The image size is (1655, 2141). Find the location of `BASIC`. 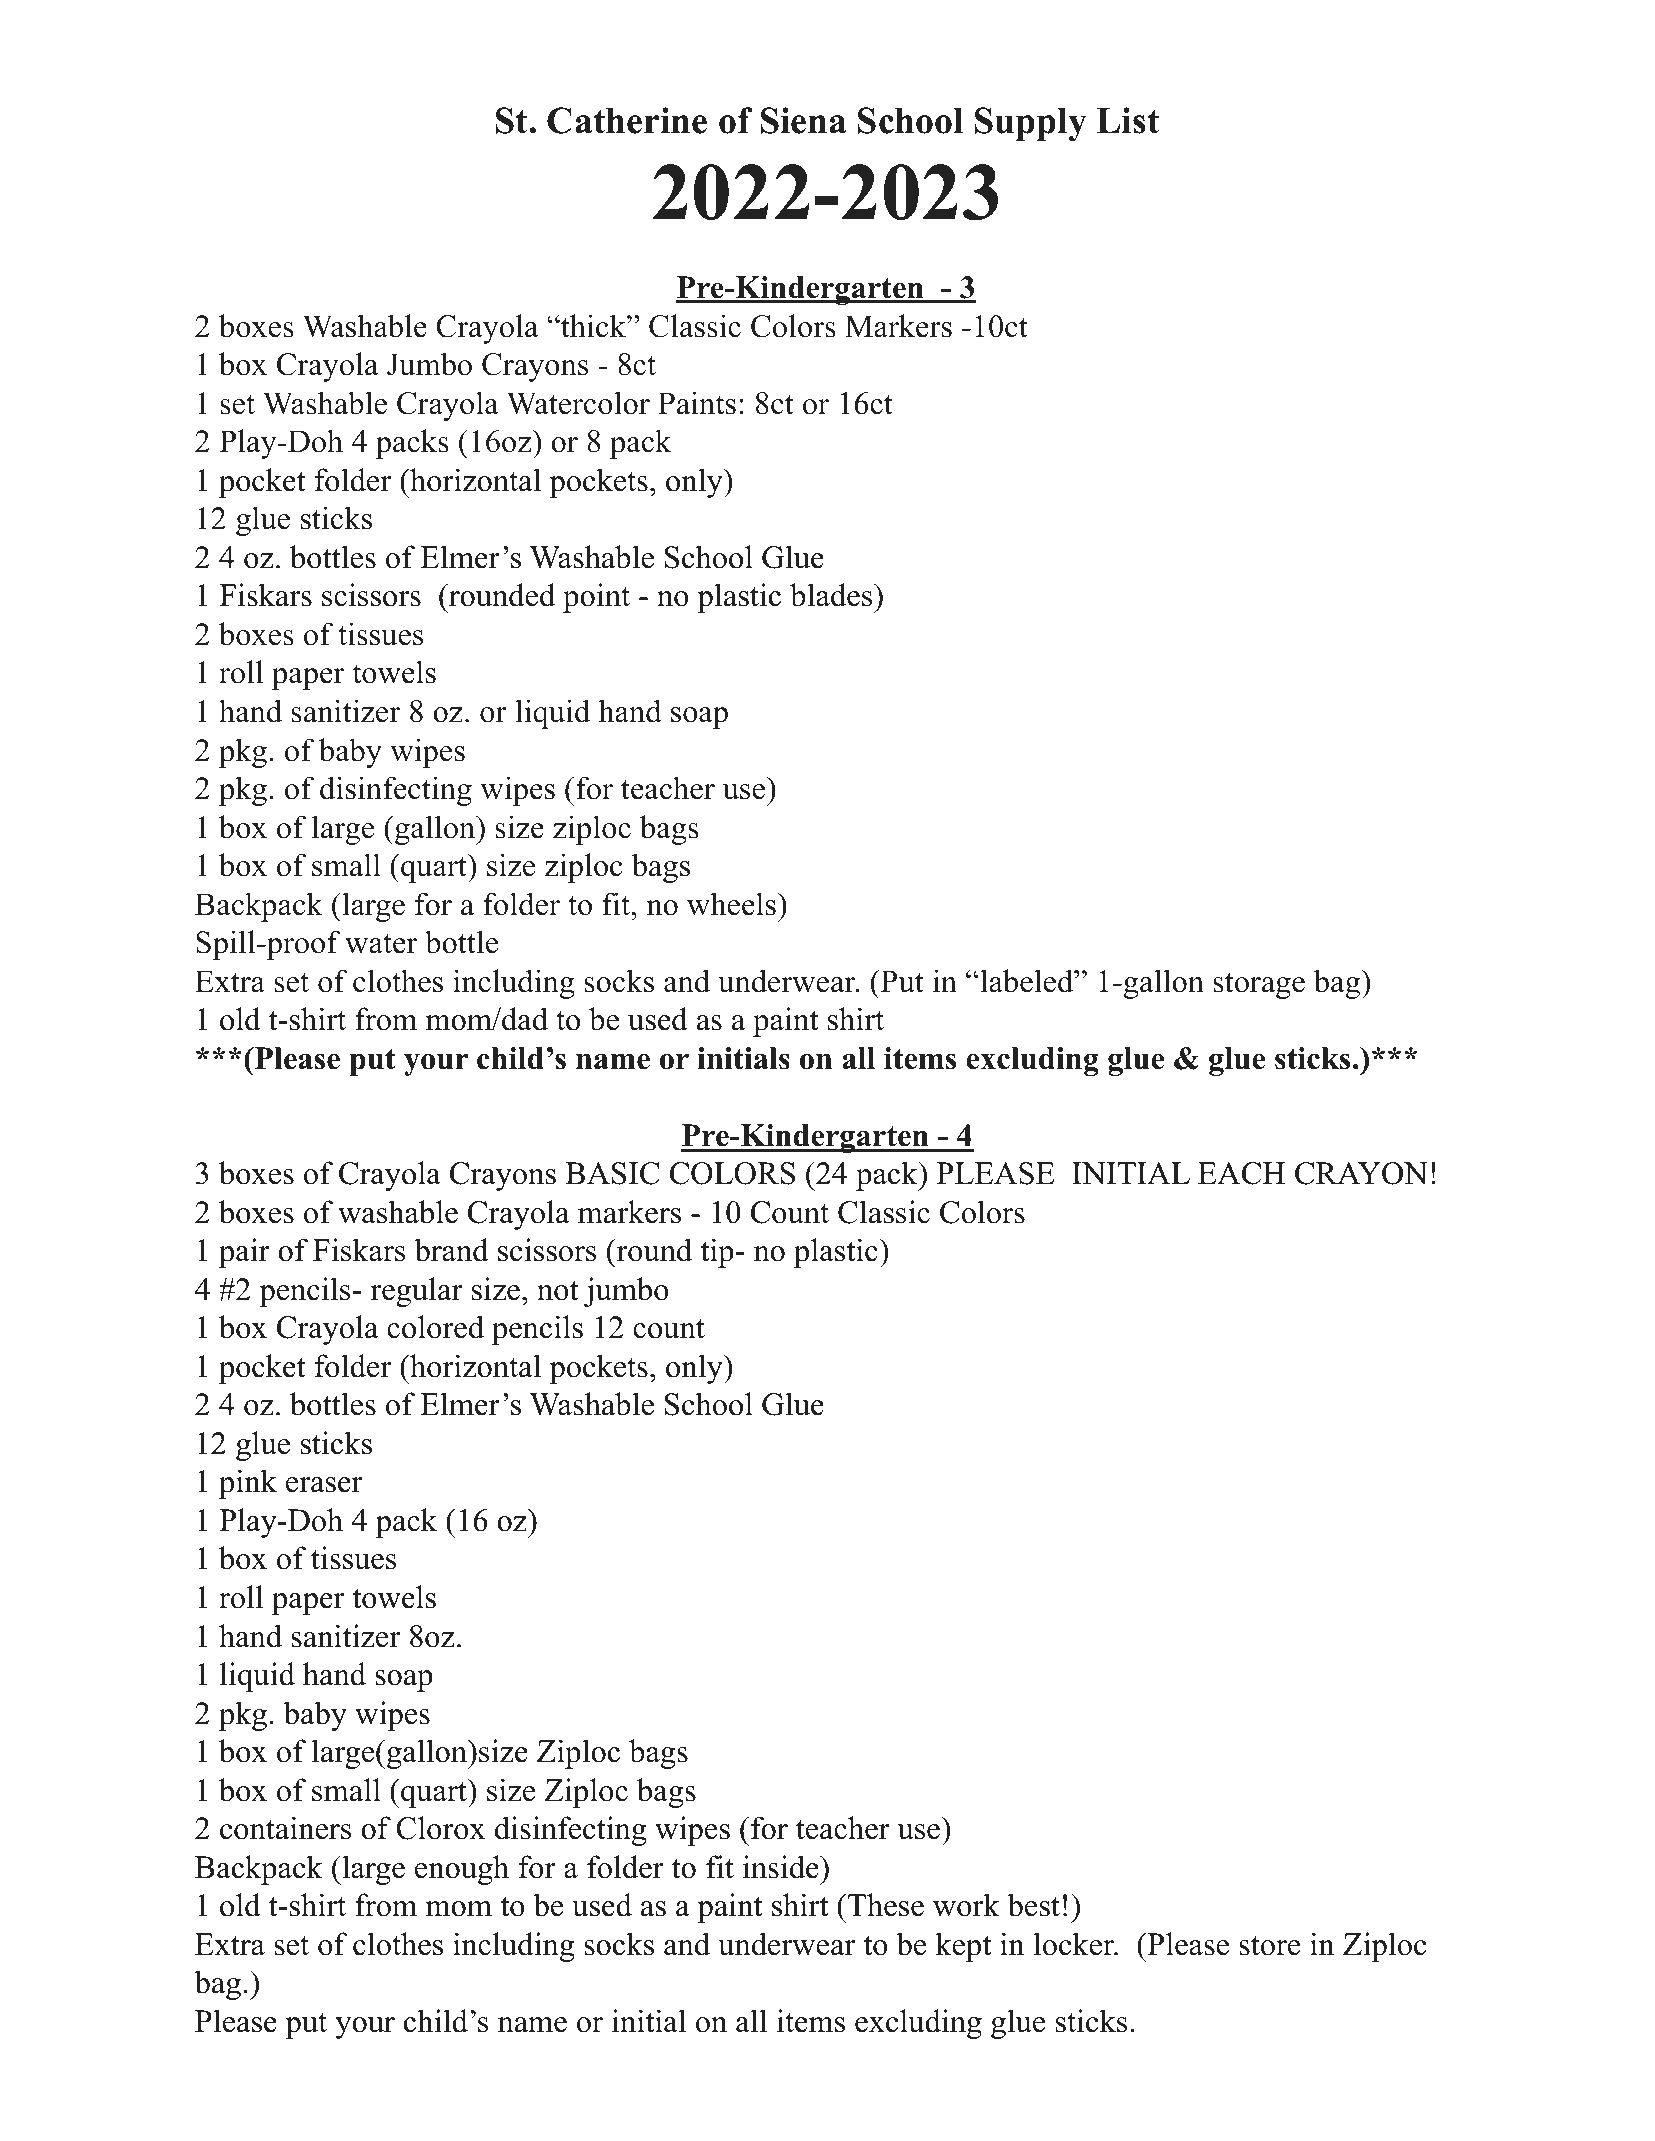

BASIC is located at coordinates (612, 1173).
